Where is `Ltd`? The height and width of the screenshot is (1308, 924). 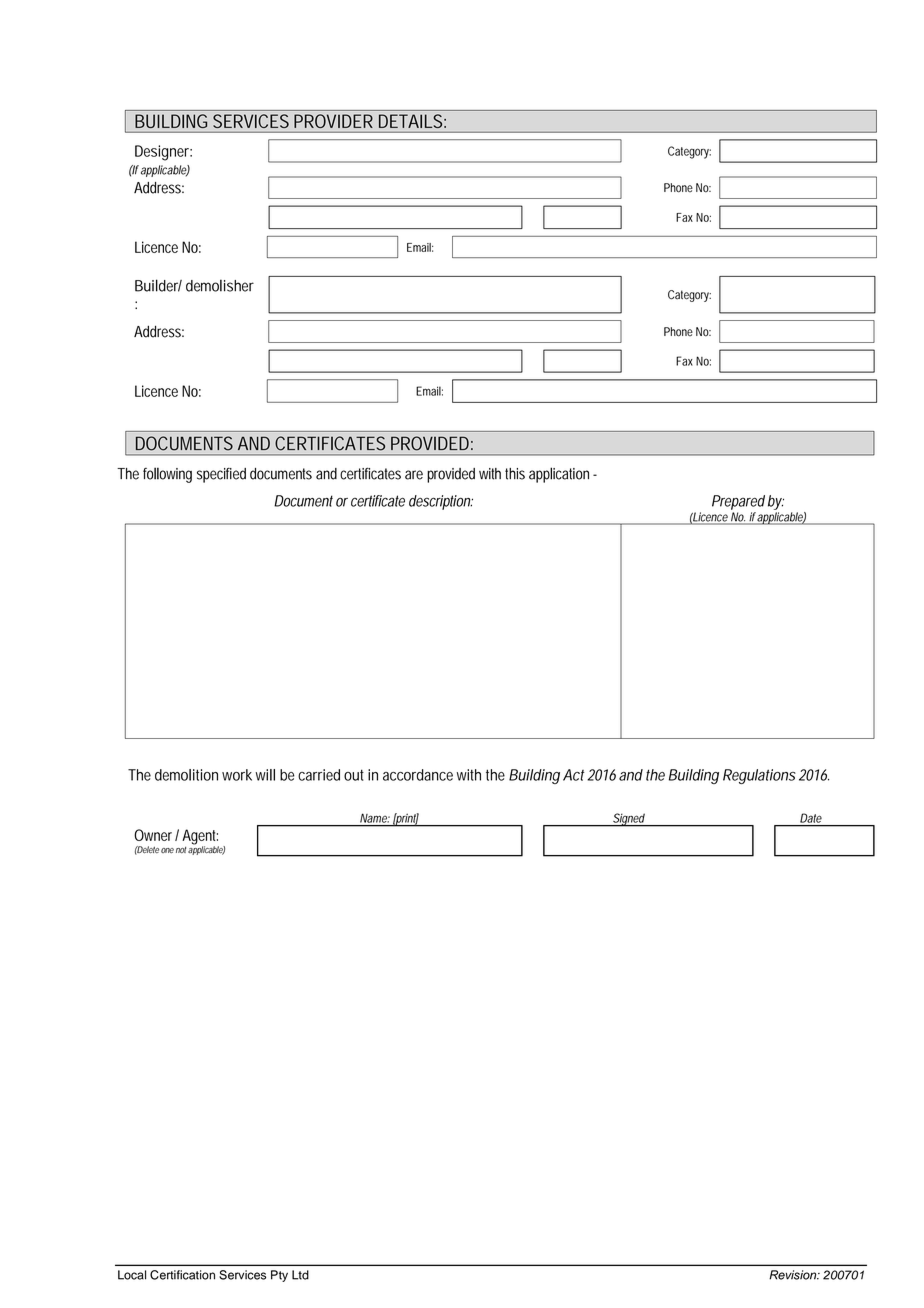 Ltd is located at coordinates (300, 1275).
